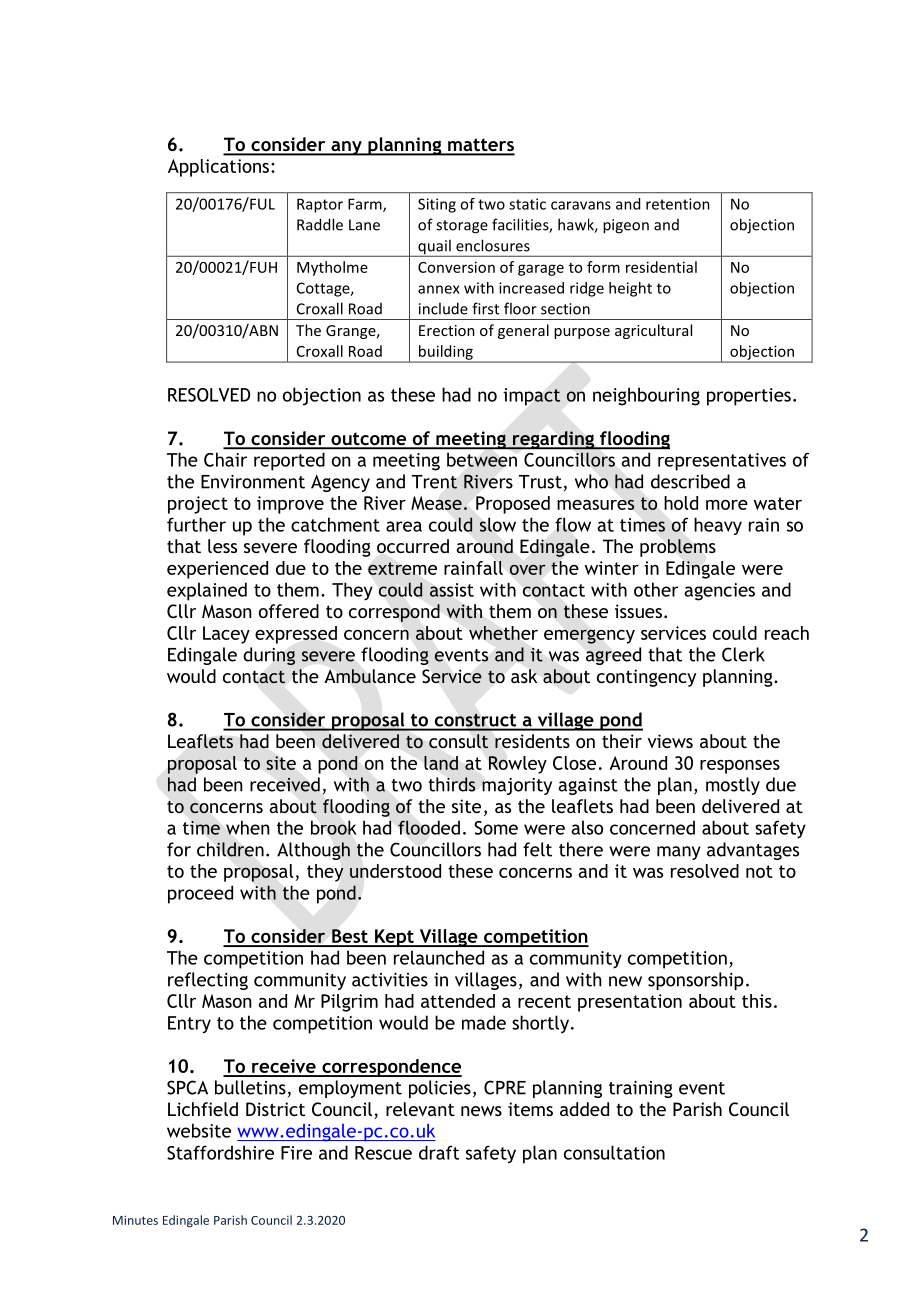  What do you see at coordinates (584, 1109) in the image?
I see `added` at bounding box center [584, 1109].
